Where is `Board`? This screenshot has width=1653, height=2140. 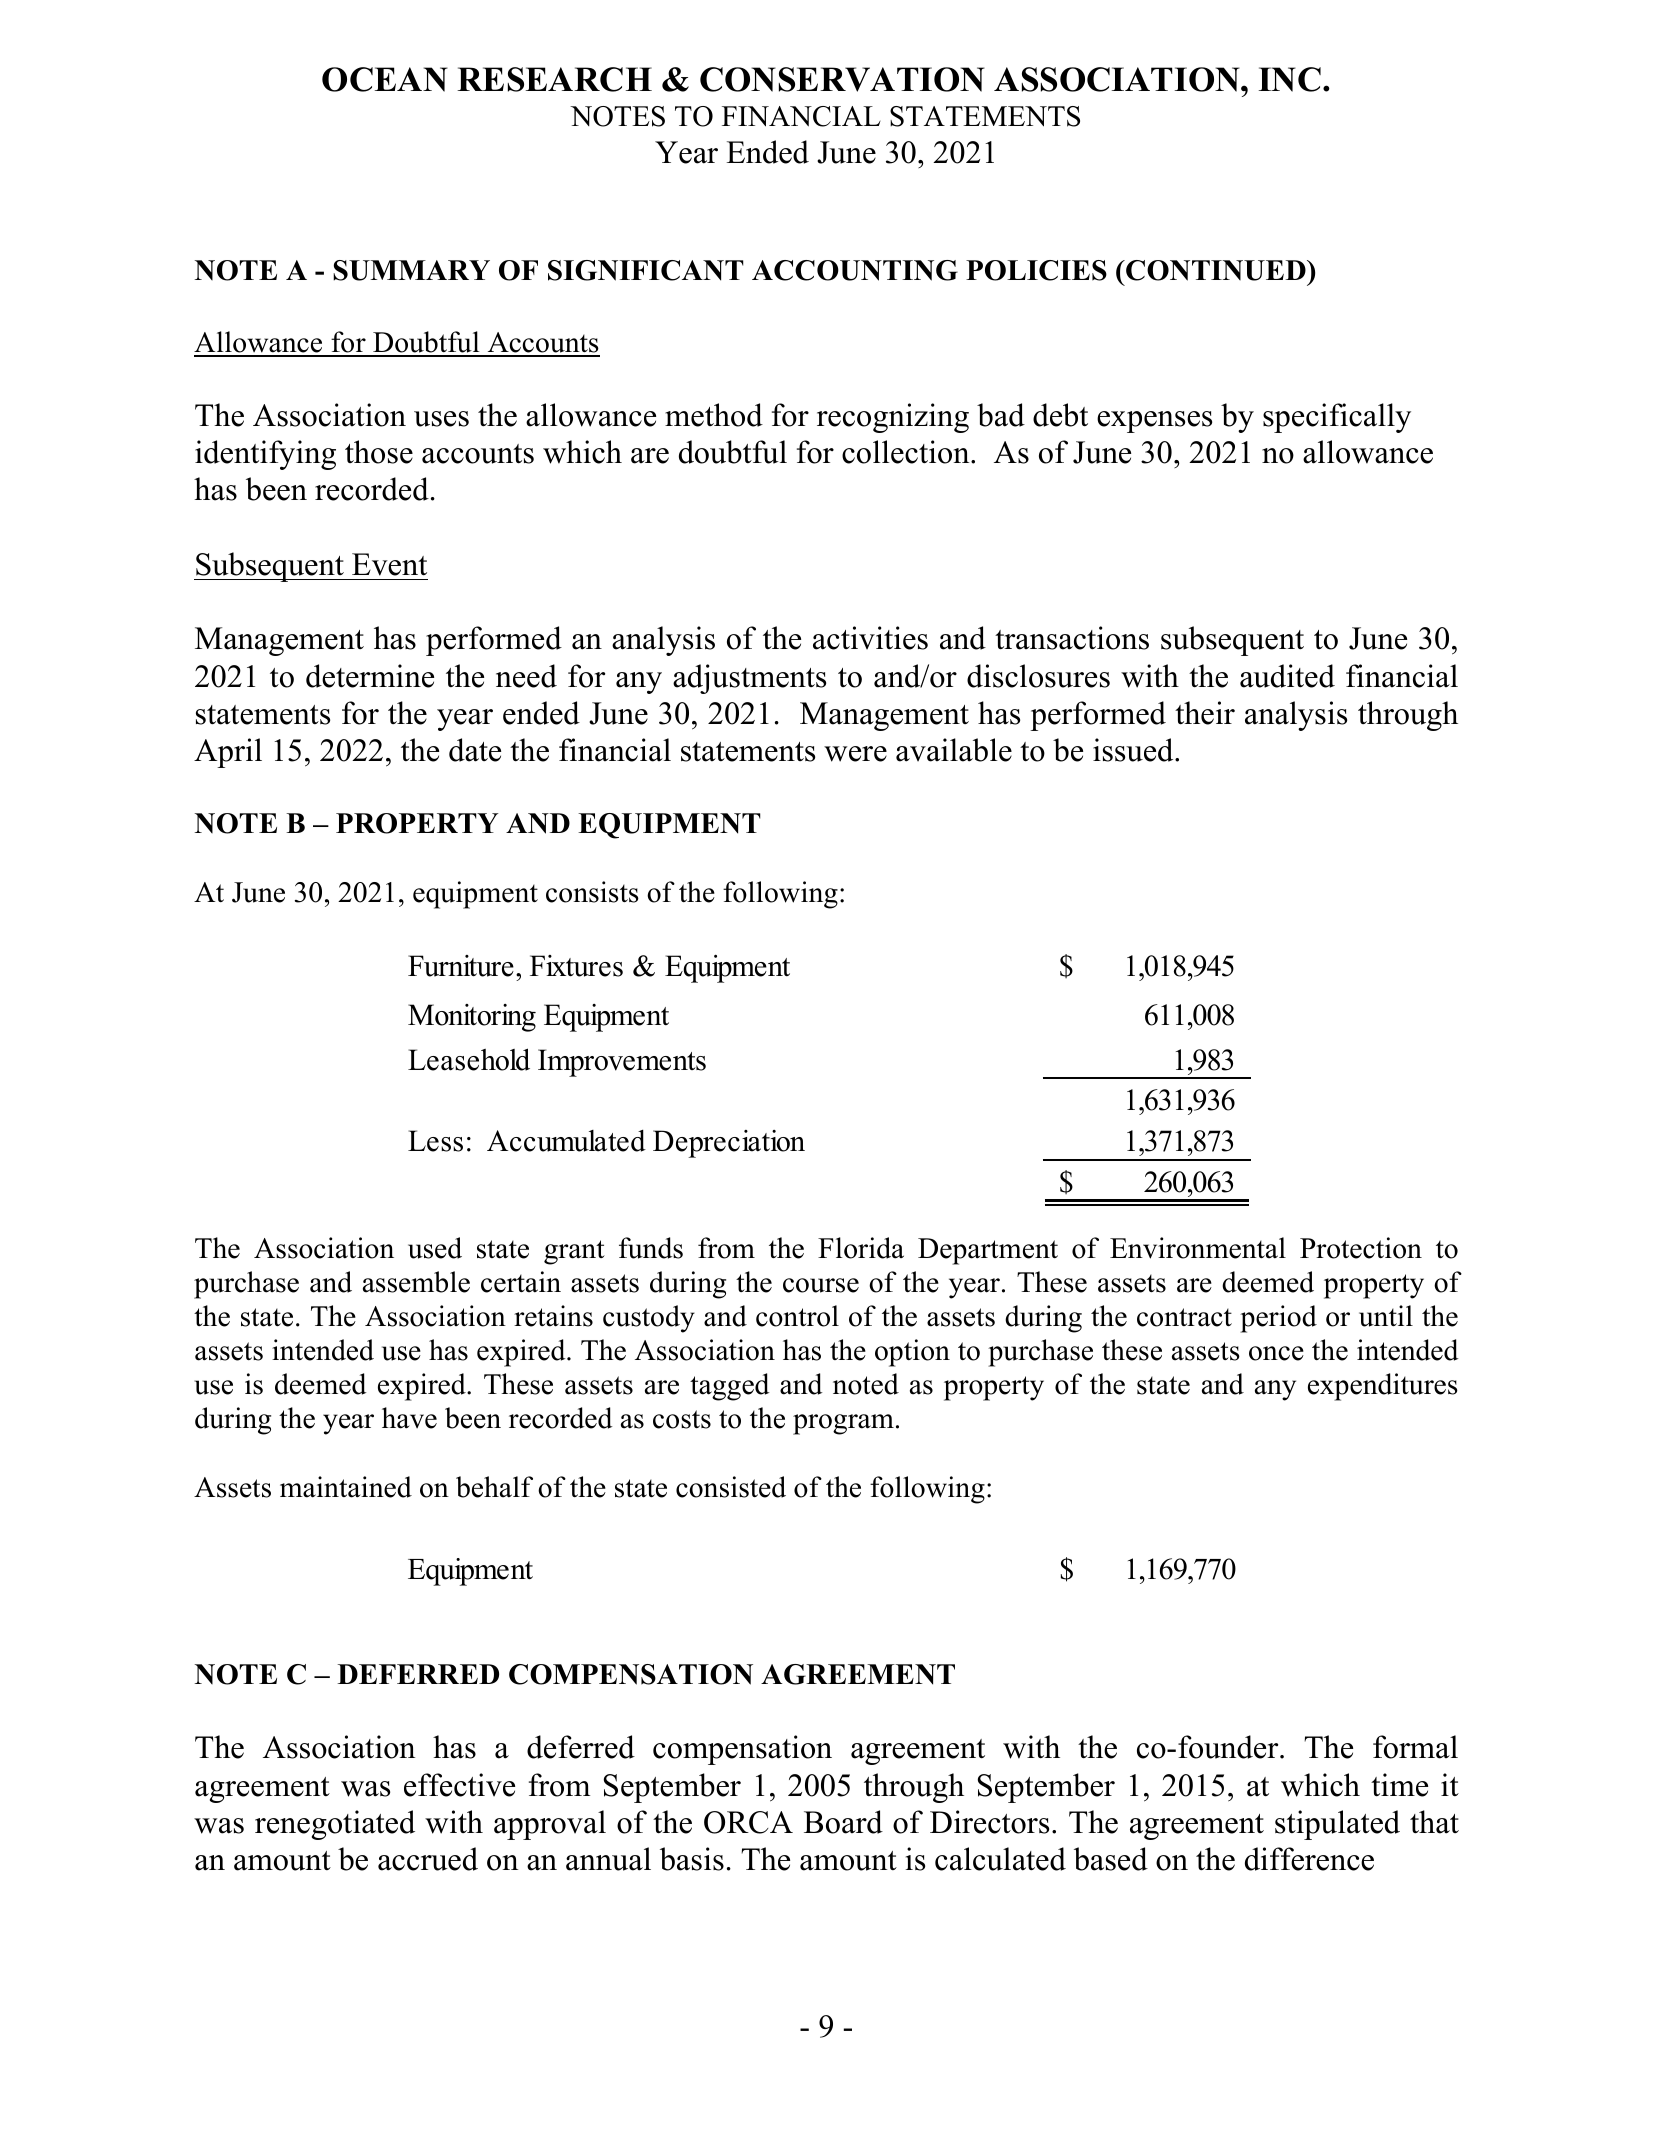 Board is located at coordinates (843, 1822).
